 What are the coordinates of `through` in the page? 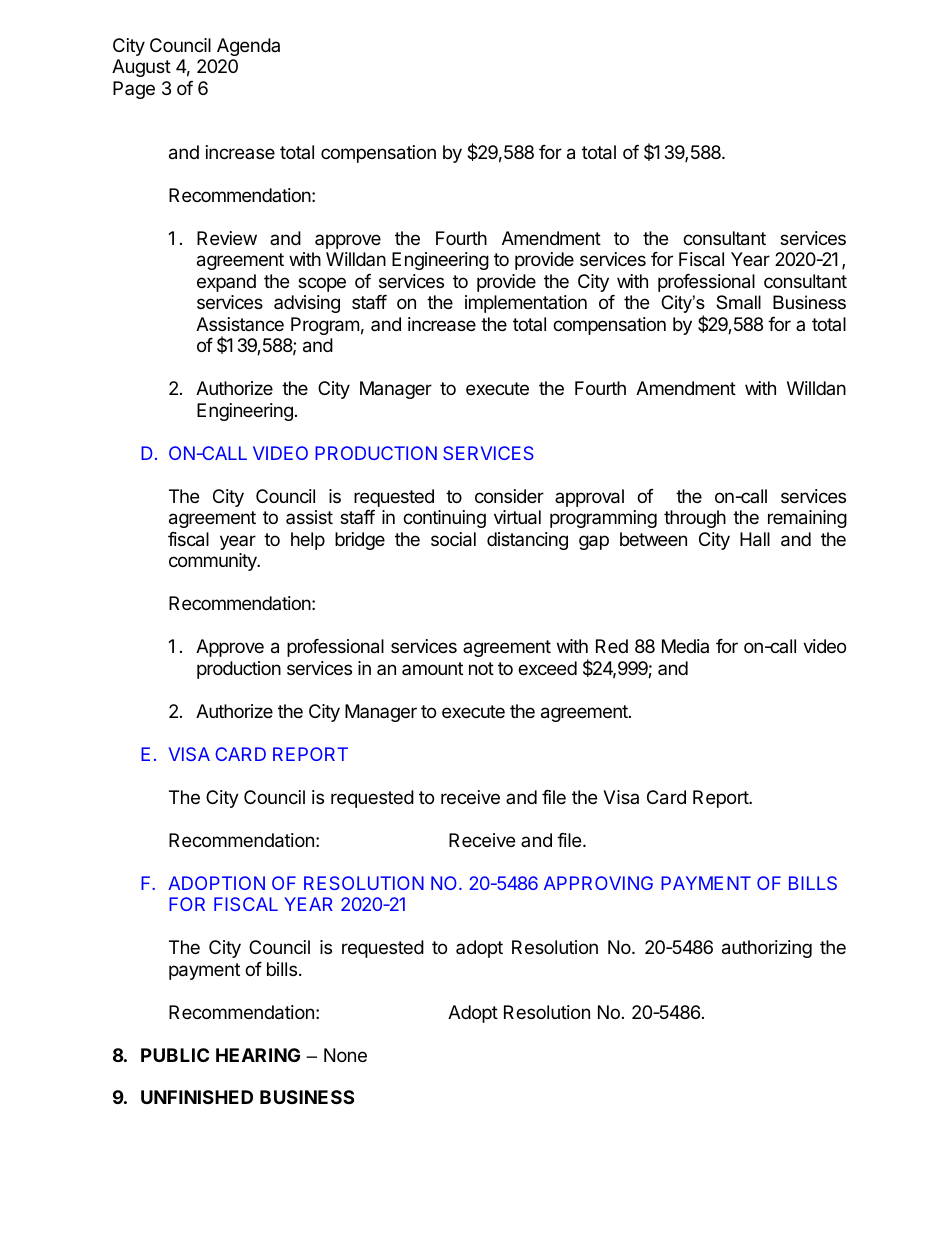 It's located at (695, 519).
